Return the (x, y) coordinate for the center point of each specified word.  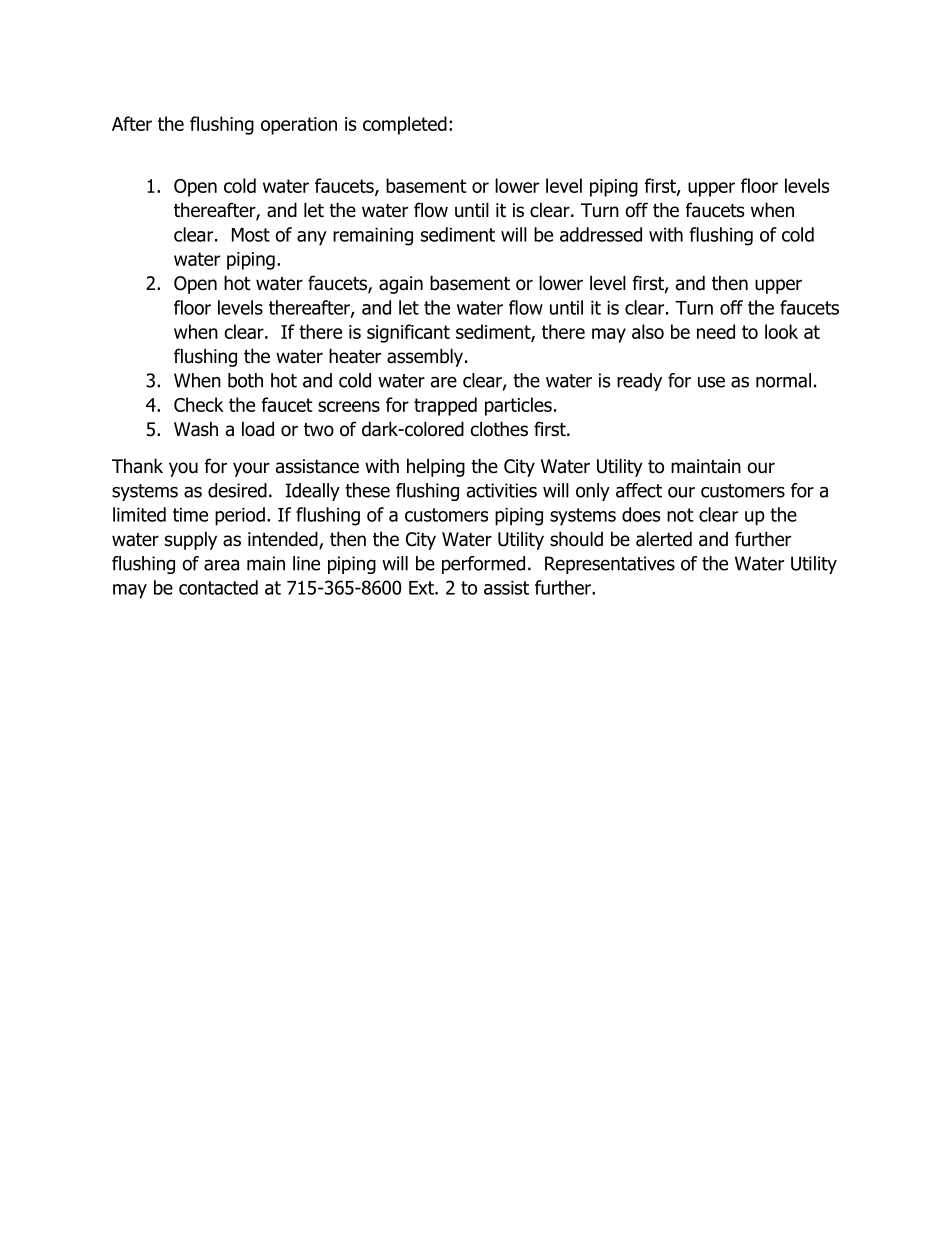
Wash (196, 429)
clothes (499, 429)
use (711, 382)
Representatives (610, 565)
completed (405, 125)
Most (251, 235)
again (401, 285)
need (716, 331)
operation (299, 126)
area (221, 565)
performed (483, 565)
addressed (601, 234)
